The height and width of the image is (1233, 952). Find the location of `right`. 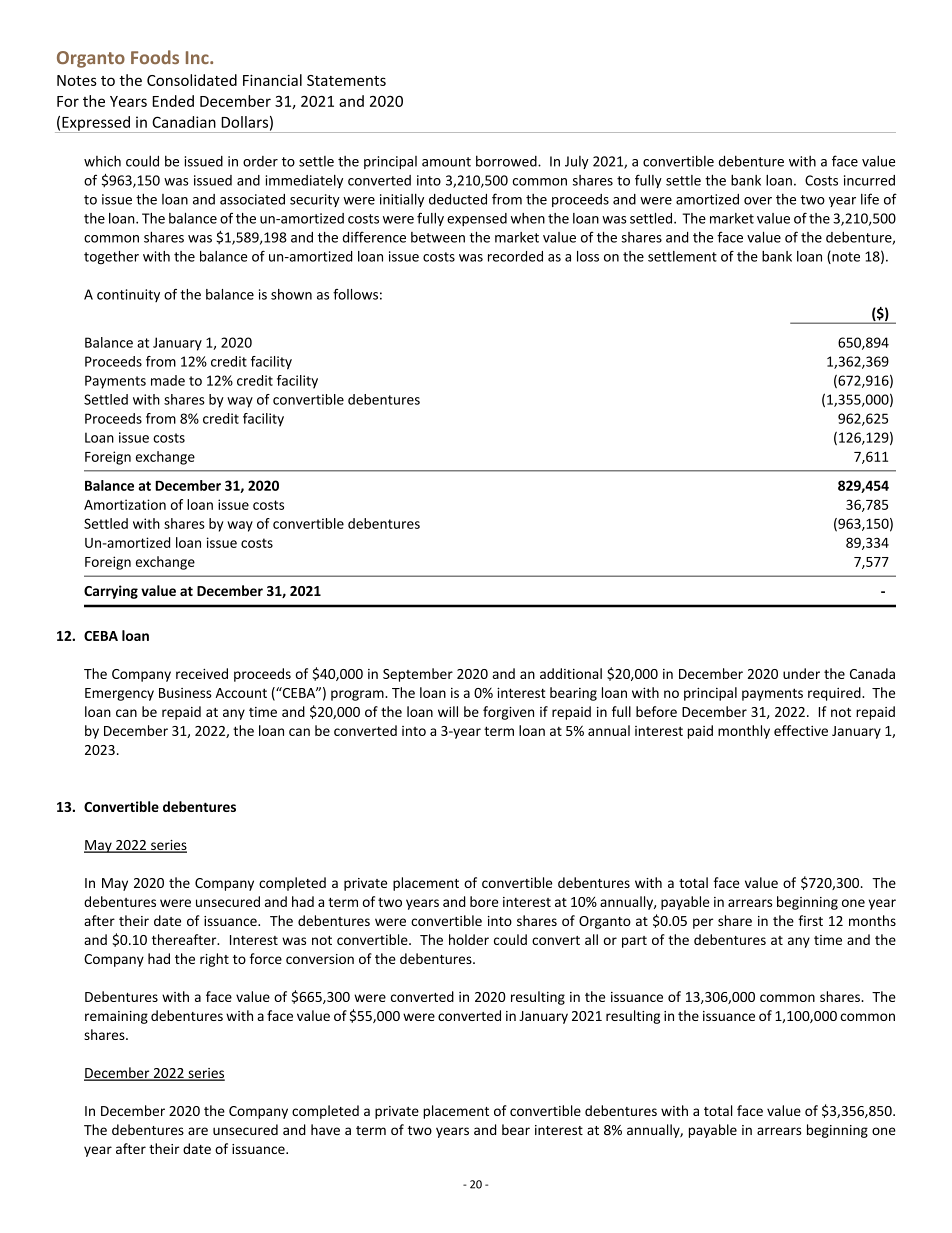

right is located at coordinates (214, 960).
